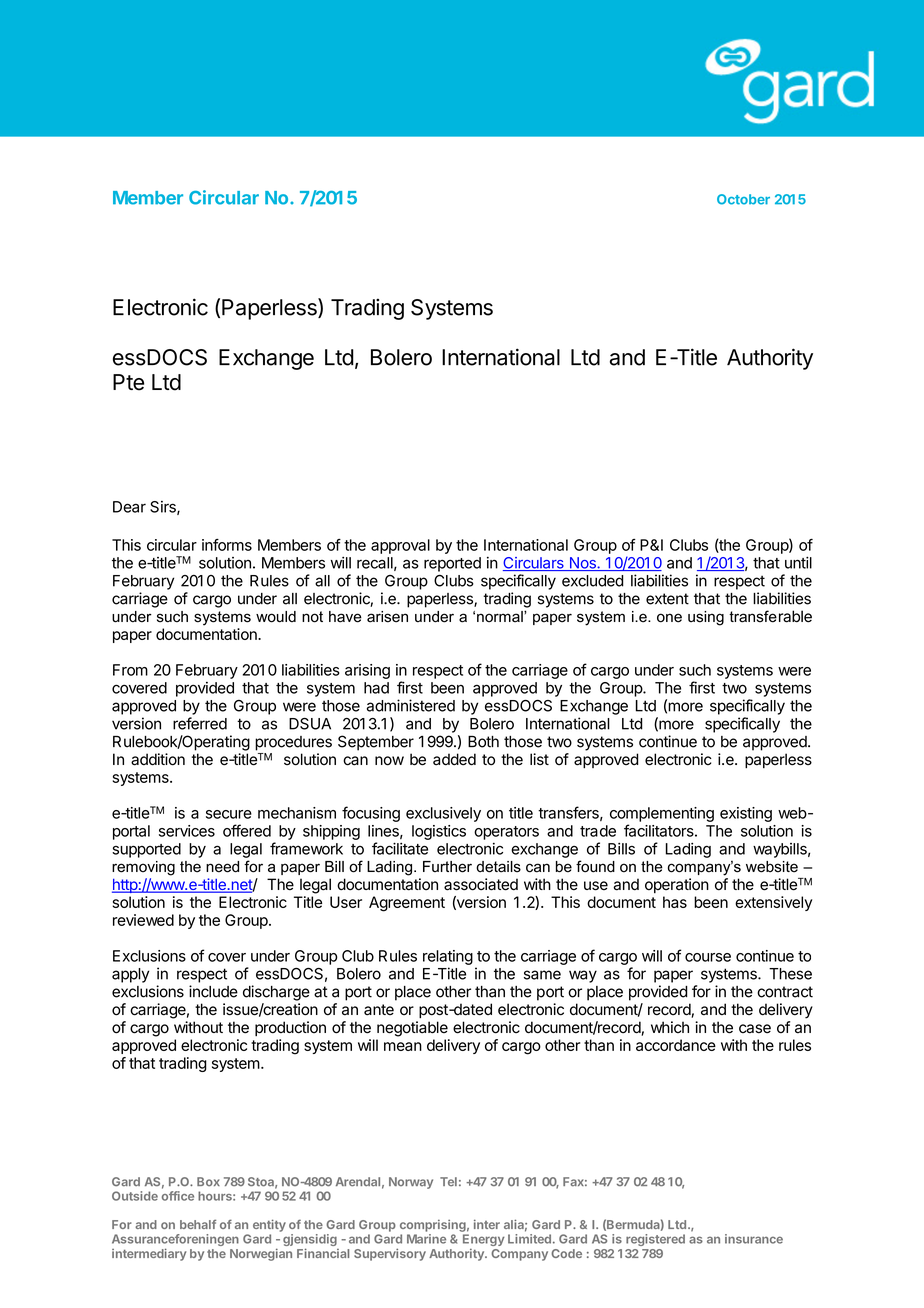 Image resolution: width=924 pixels, height=1308 pixels. What do you see at coordinates (481, 884) in the document?
I see `associated` at bounding box center [481, 884].
